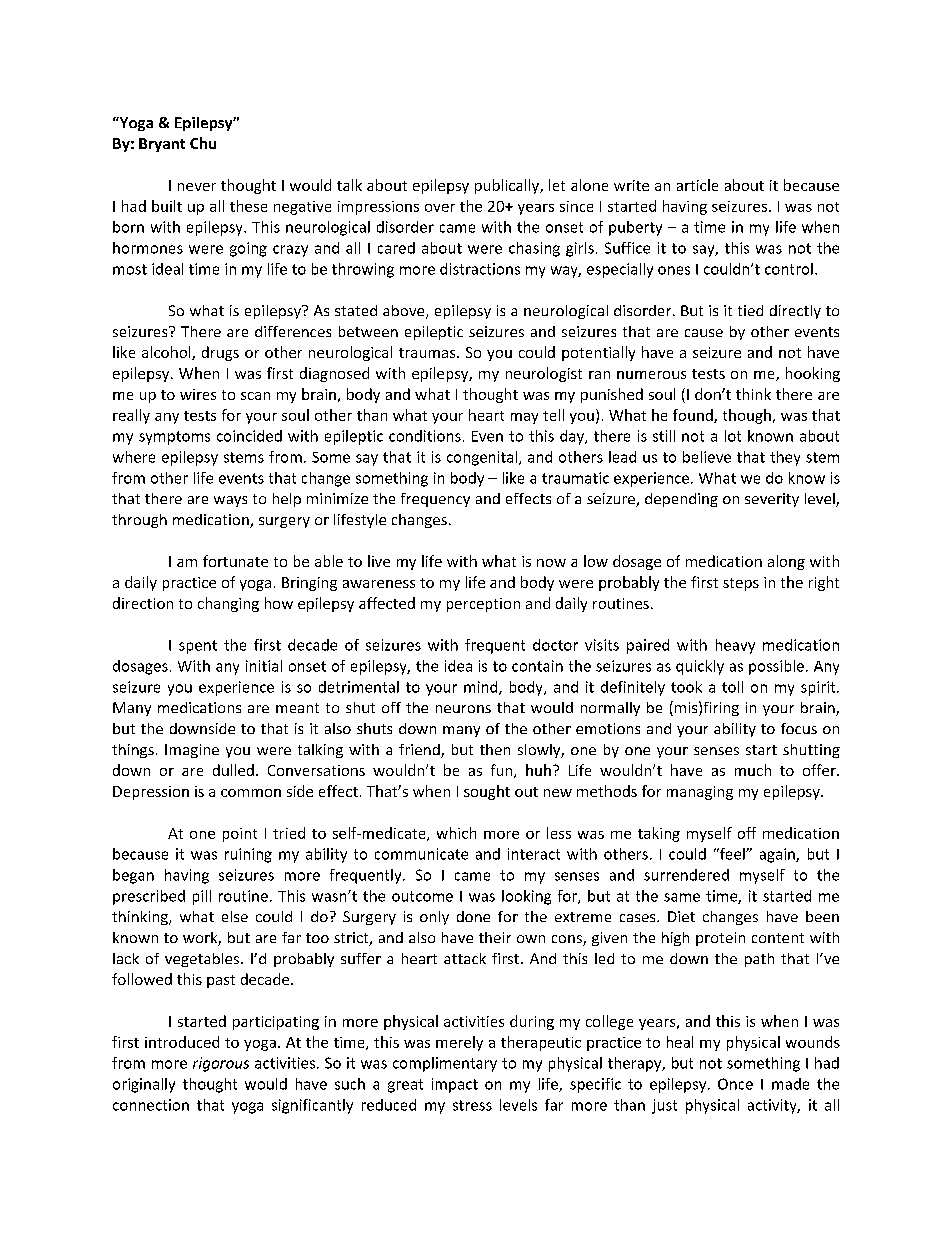 This document has width=952, height=1233. I want to click on heavy, so click(735, 646).
